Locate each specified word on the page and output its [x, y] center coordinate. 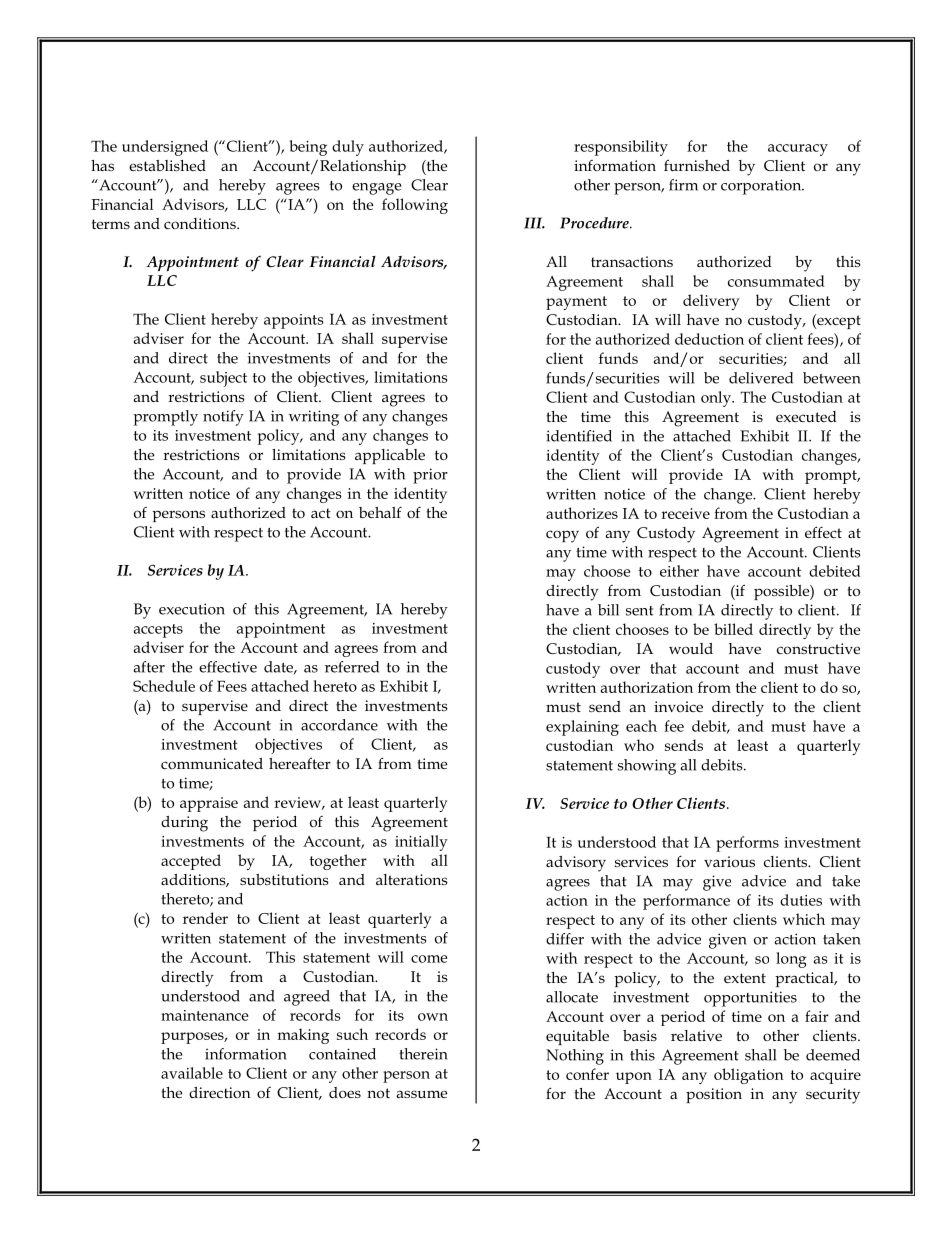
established [167, 165]
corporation [762, 187]
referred [352, 667]
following [415, 206]
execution [192, 609]
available [192, 1073]
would [691, 648]
